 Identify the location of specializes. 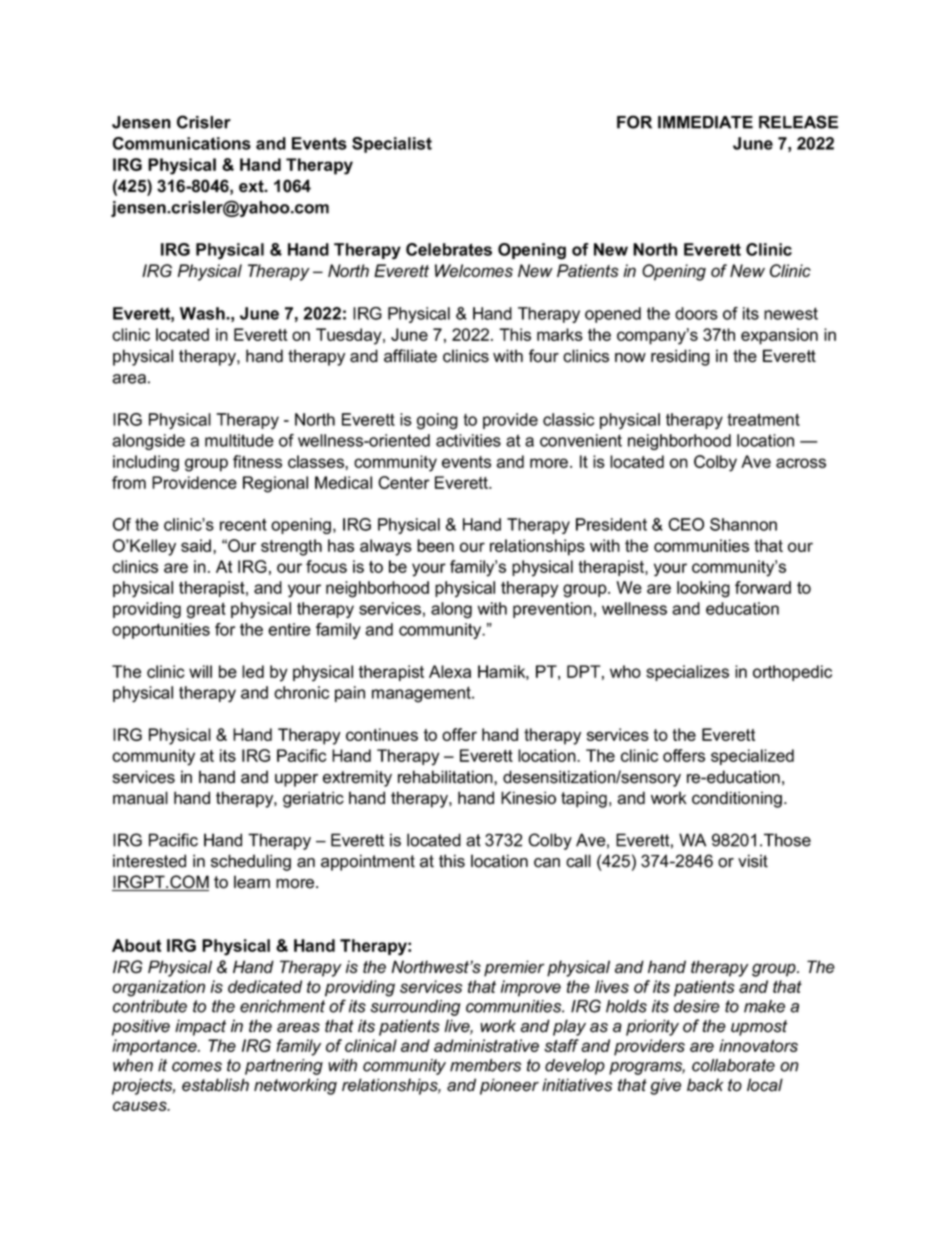
(687, 673).
